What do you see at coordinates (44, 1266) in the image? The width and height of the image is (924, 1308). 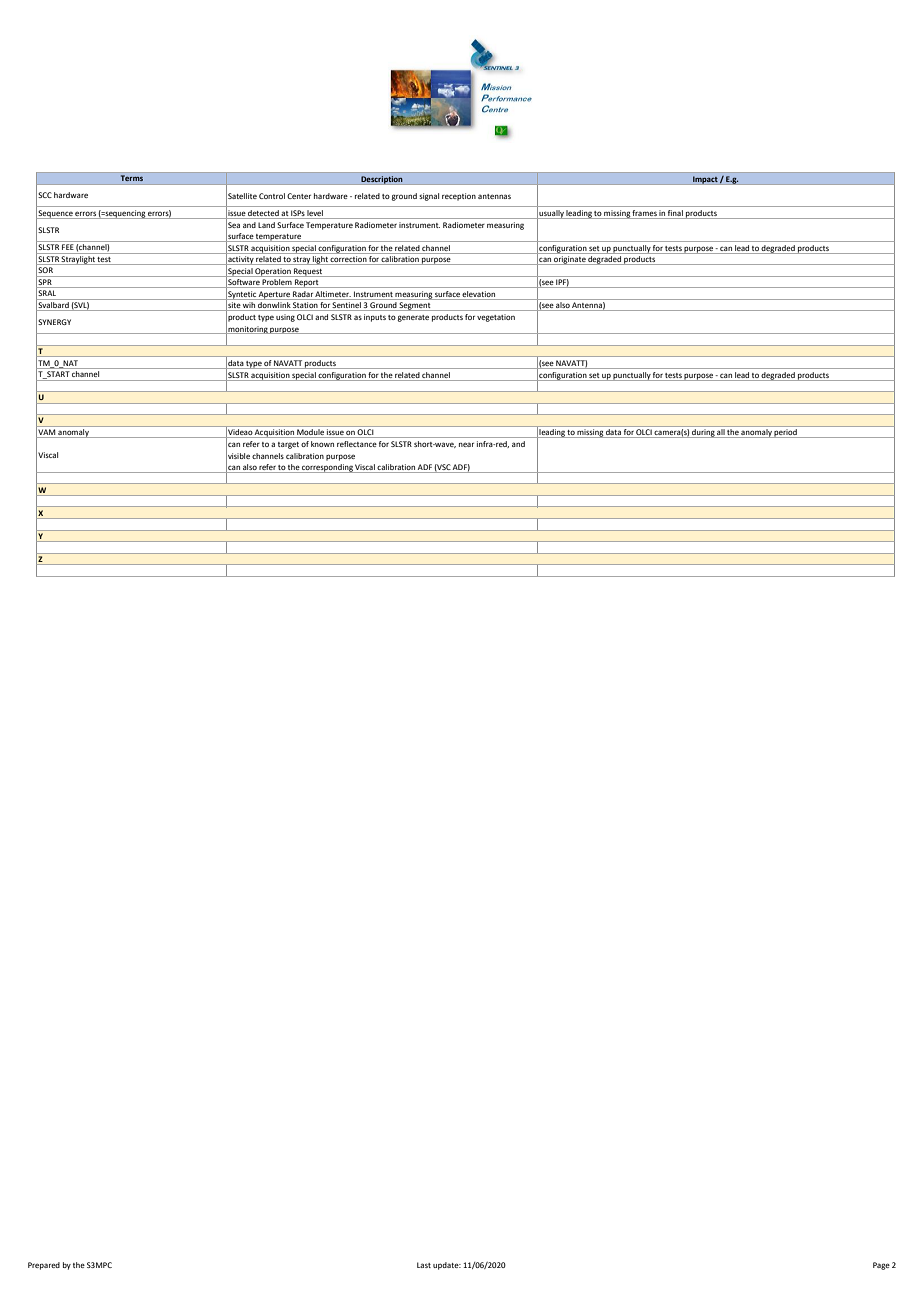 I see `Prepared` at bounding box center [44, 1266].
